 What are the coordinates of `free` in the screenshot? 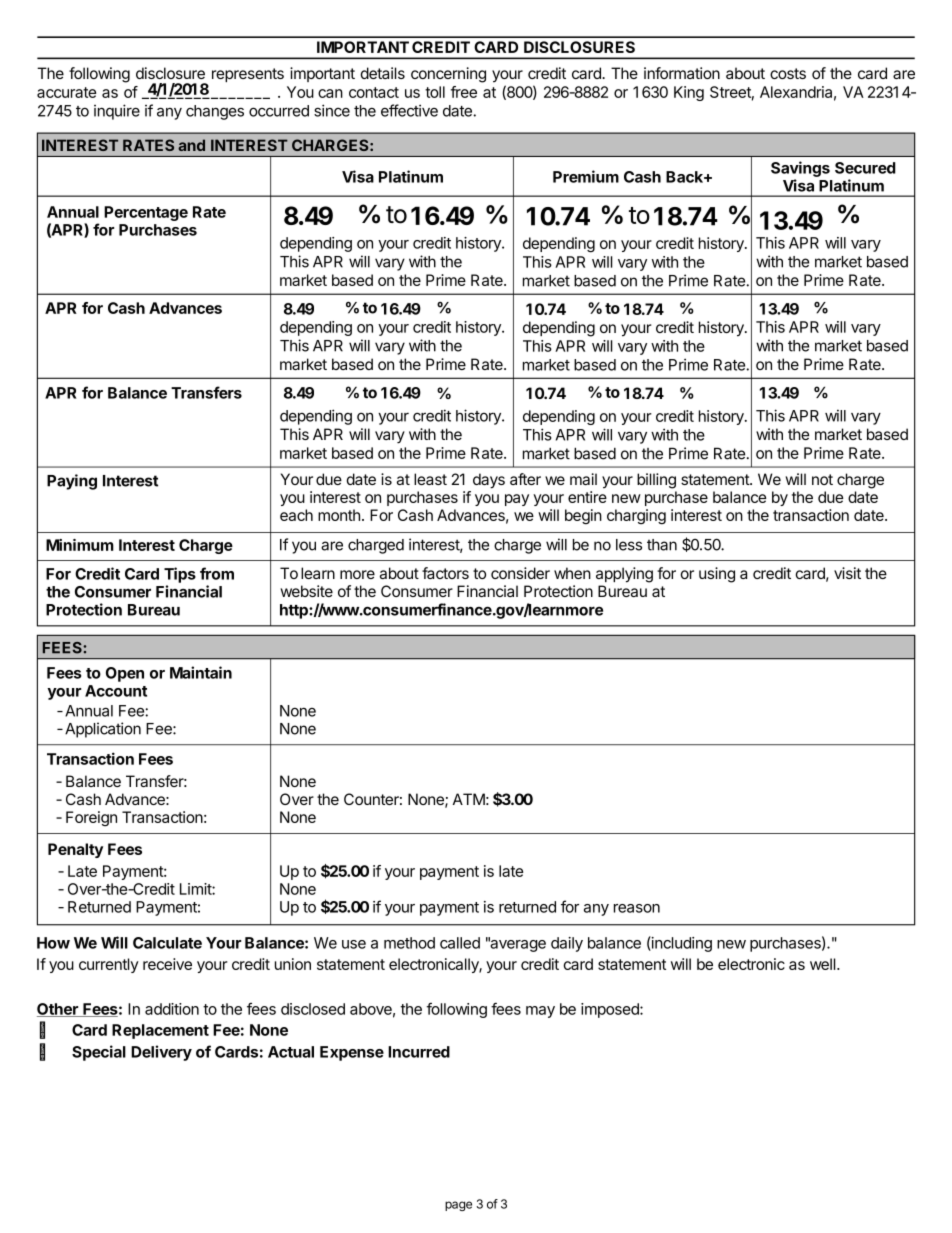 It's located at (464, 92).
